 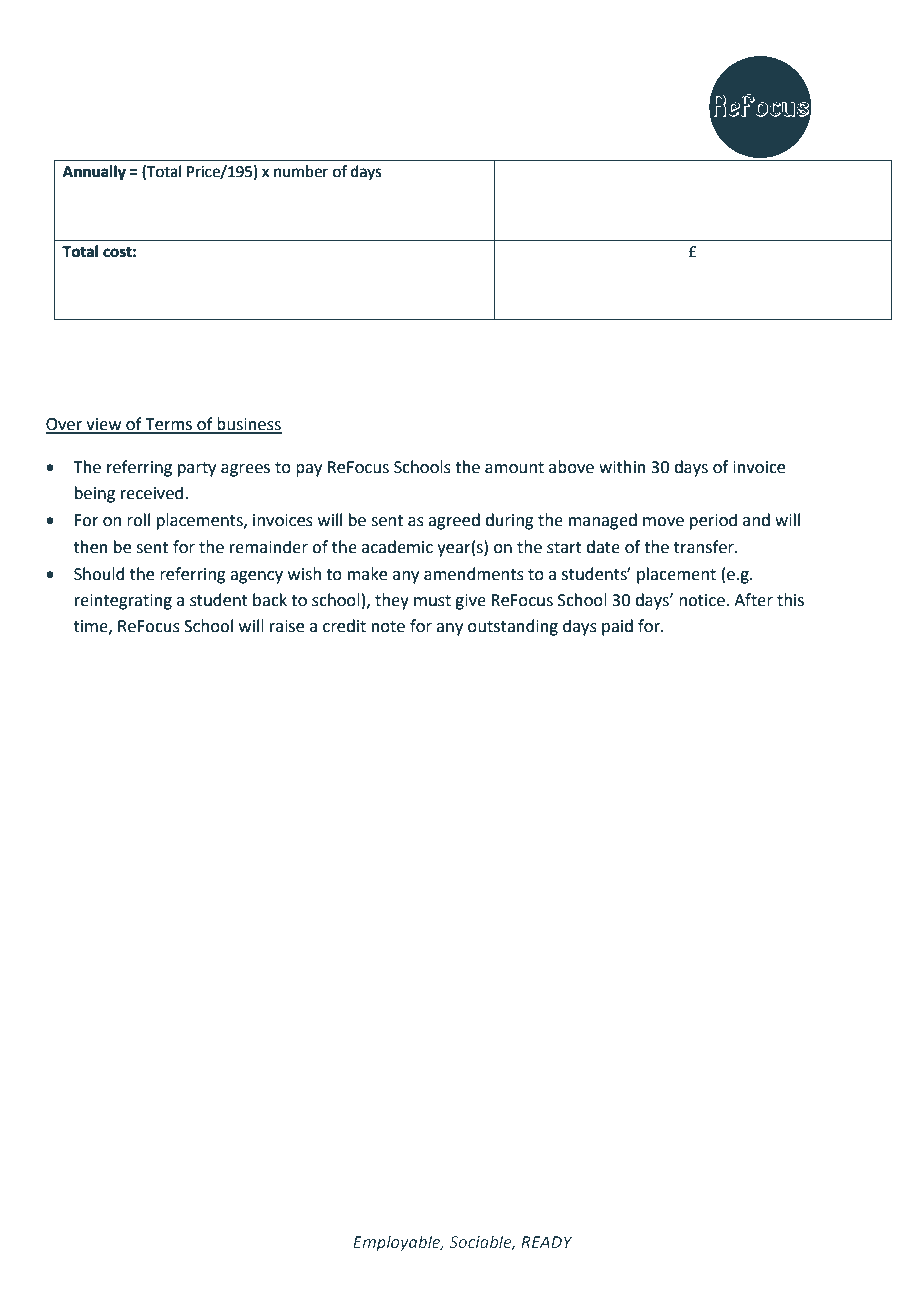 What do you see at coordinates (617, 627) in the screenshot?
I see `paid` at bounding box center [617, 627].
